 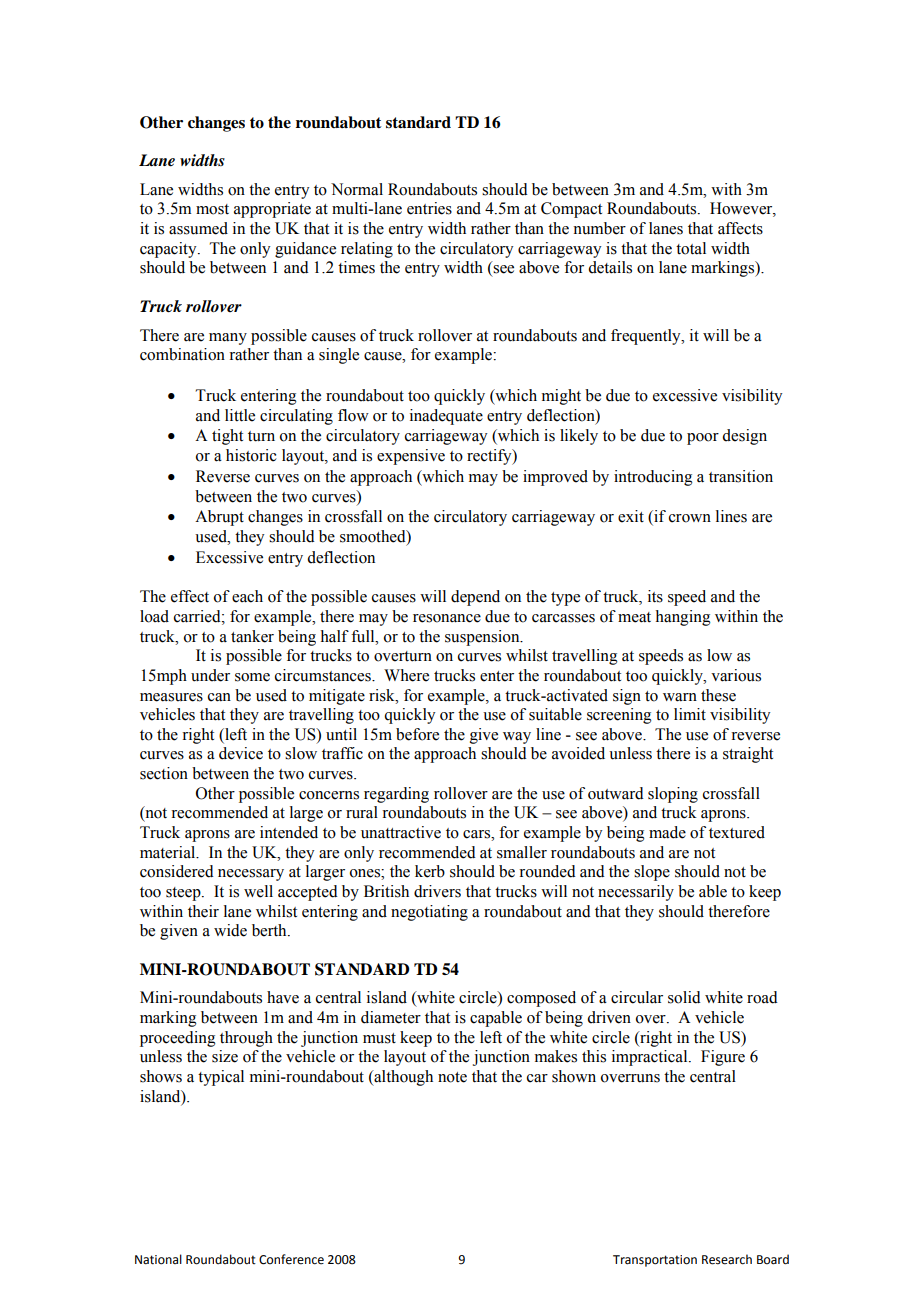 What do you see at coordinates (727, 1259) in the page?
I see `Research` at bounding box center [727, 1259].
